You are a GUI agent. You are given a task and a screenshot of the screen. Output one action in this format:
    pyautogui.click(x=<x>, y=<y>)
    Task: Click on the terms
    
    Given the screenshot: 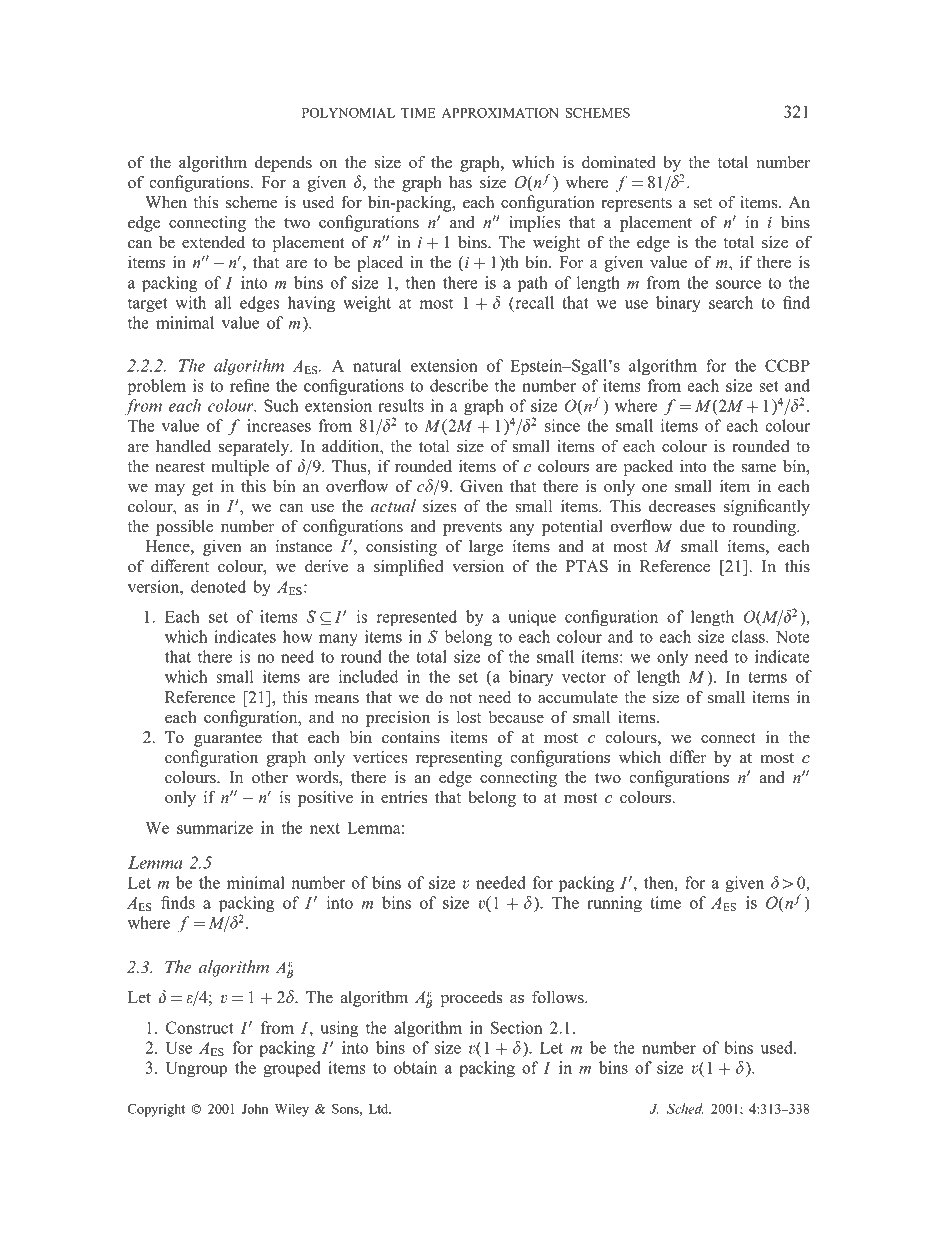 What is the action you would take?
    pyautogui.click(x=767, y=677)
